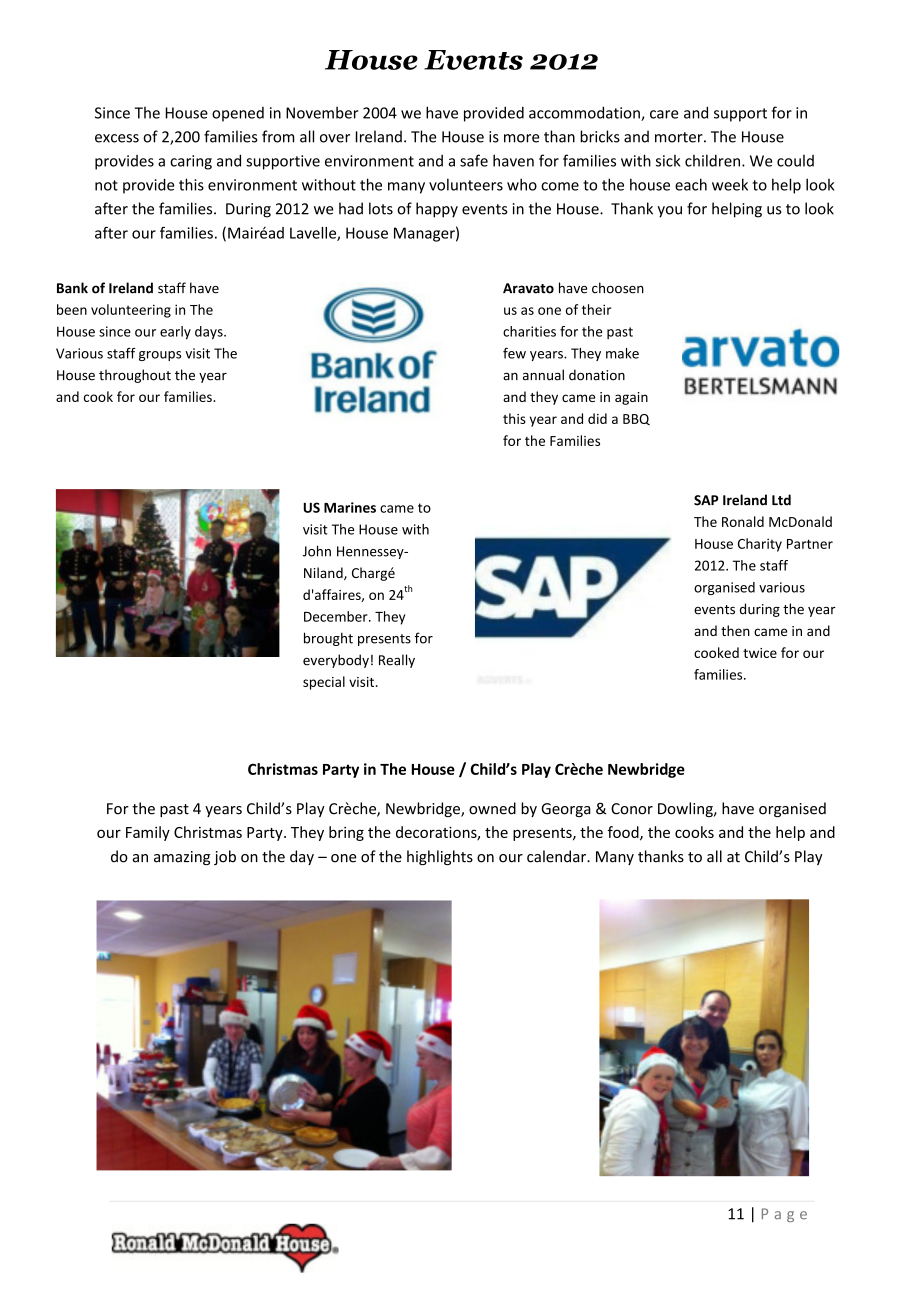  I want to click on excess, so click(117, 138).
